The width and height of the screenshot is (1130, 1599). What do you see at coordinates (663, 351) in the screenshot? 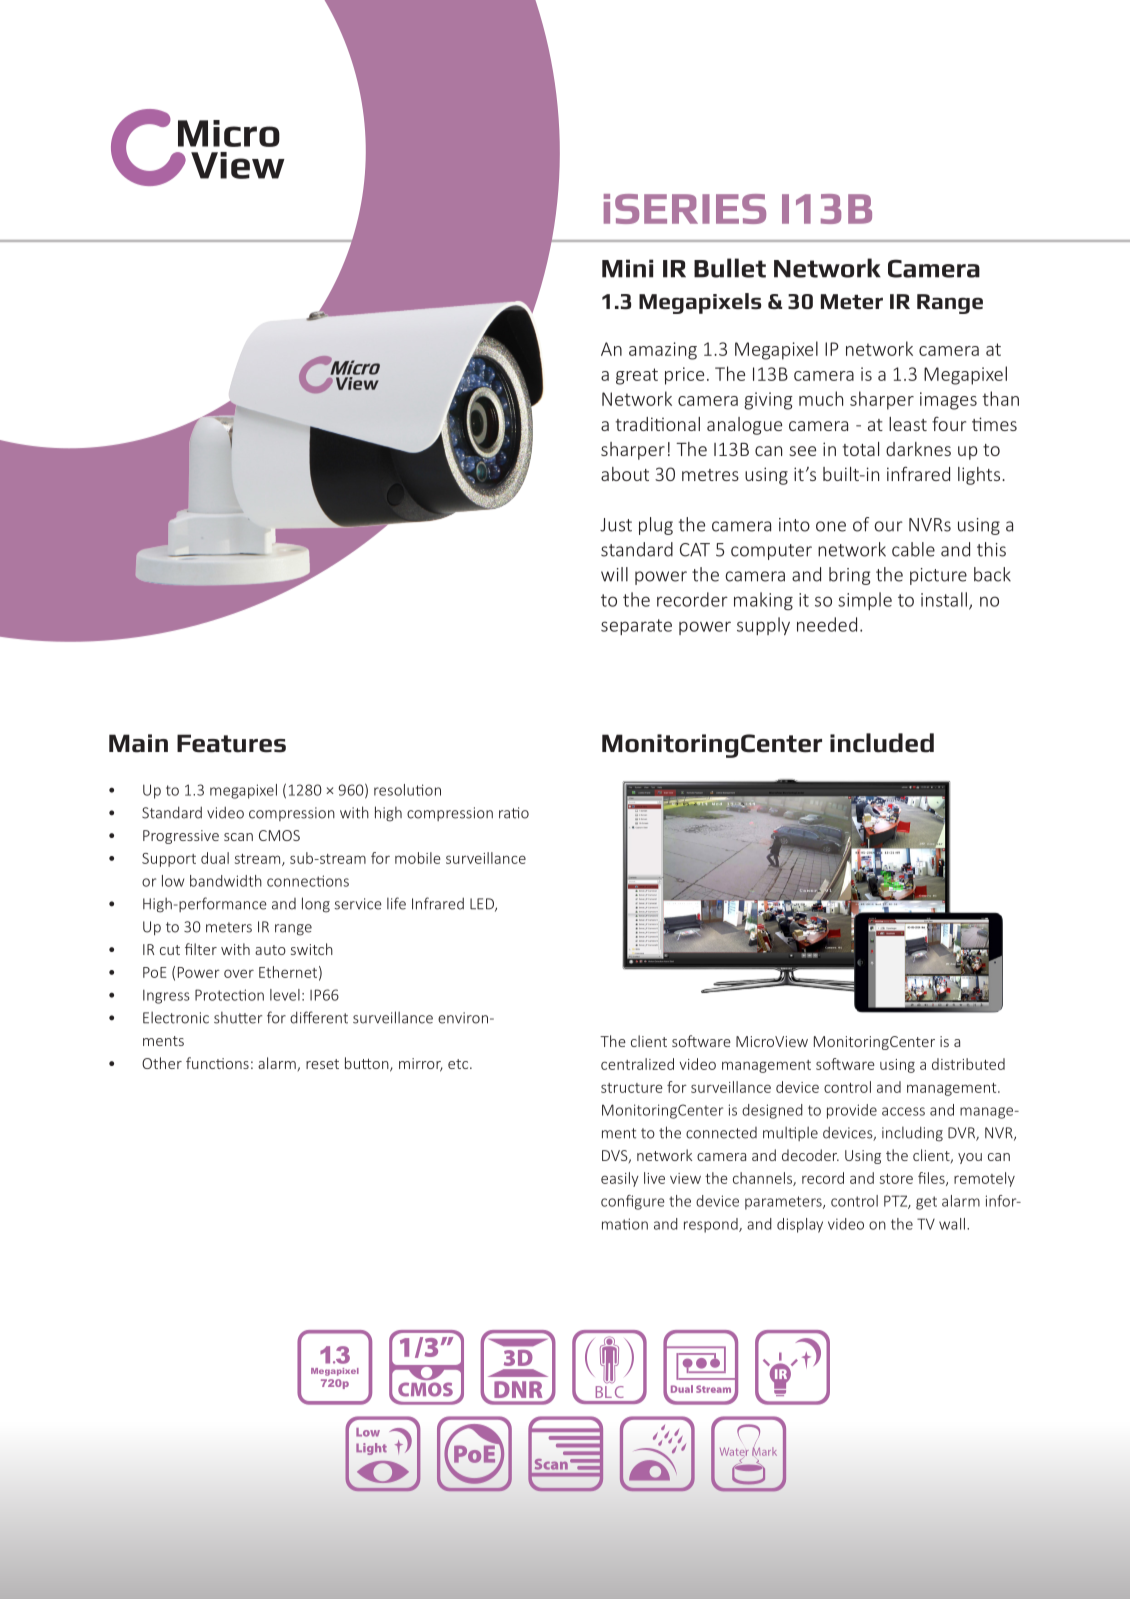
I see `amazing` at bounding box center [663, 351].
